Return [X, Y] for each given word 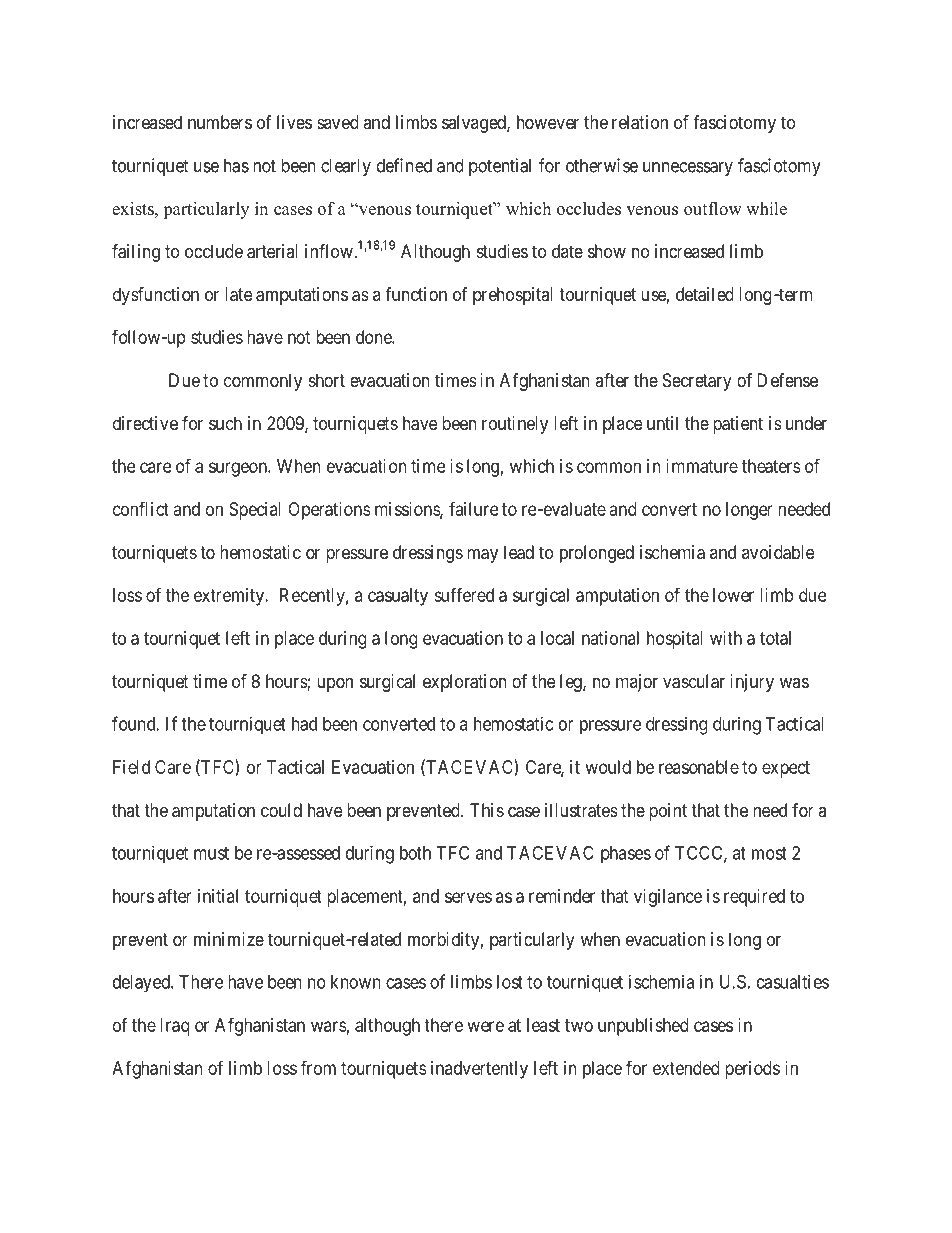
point [668, 812]
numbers [220, 122]
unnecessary [688, 169]
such [225, 423]
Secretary [697, 382]
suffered [464, 594]
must [211, 853]
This [487, 810]
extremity [230, 597]
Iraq [175, 1027]
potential [500, 167]
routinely [515, 425]
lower [733, 595]
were [485, 1026]
